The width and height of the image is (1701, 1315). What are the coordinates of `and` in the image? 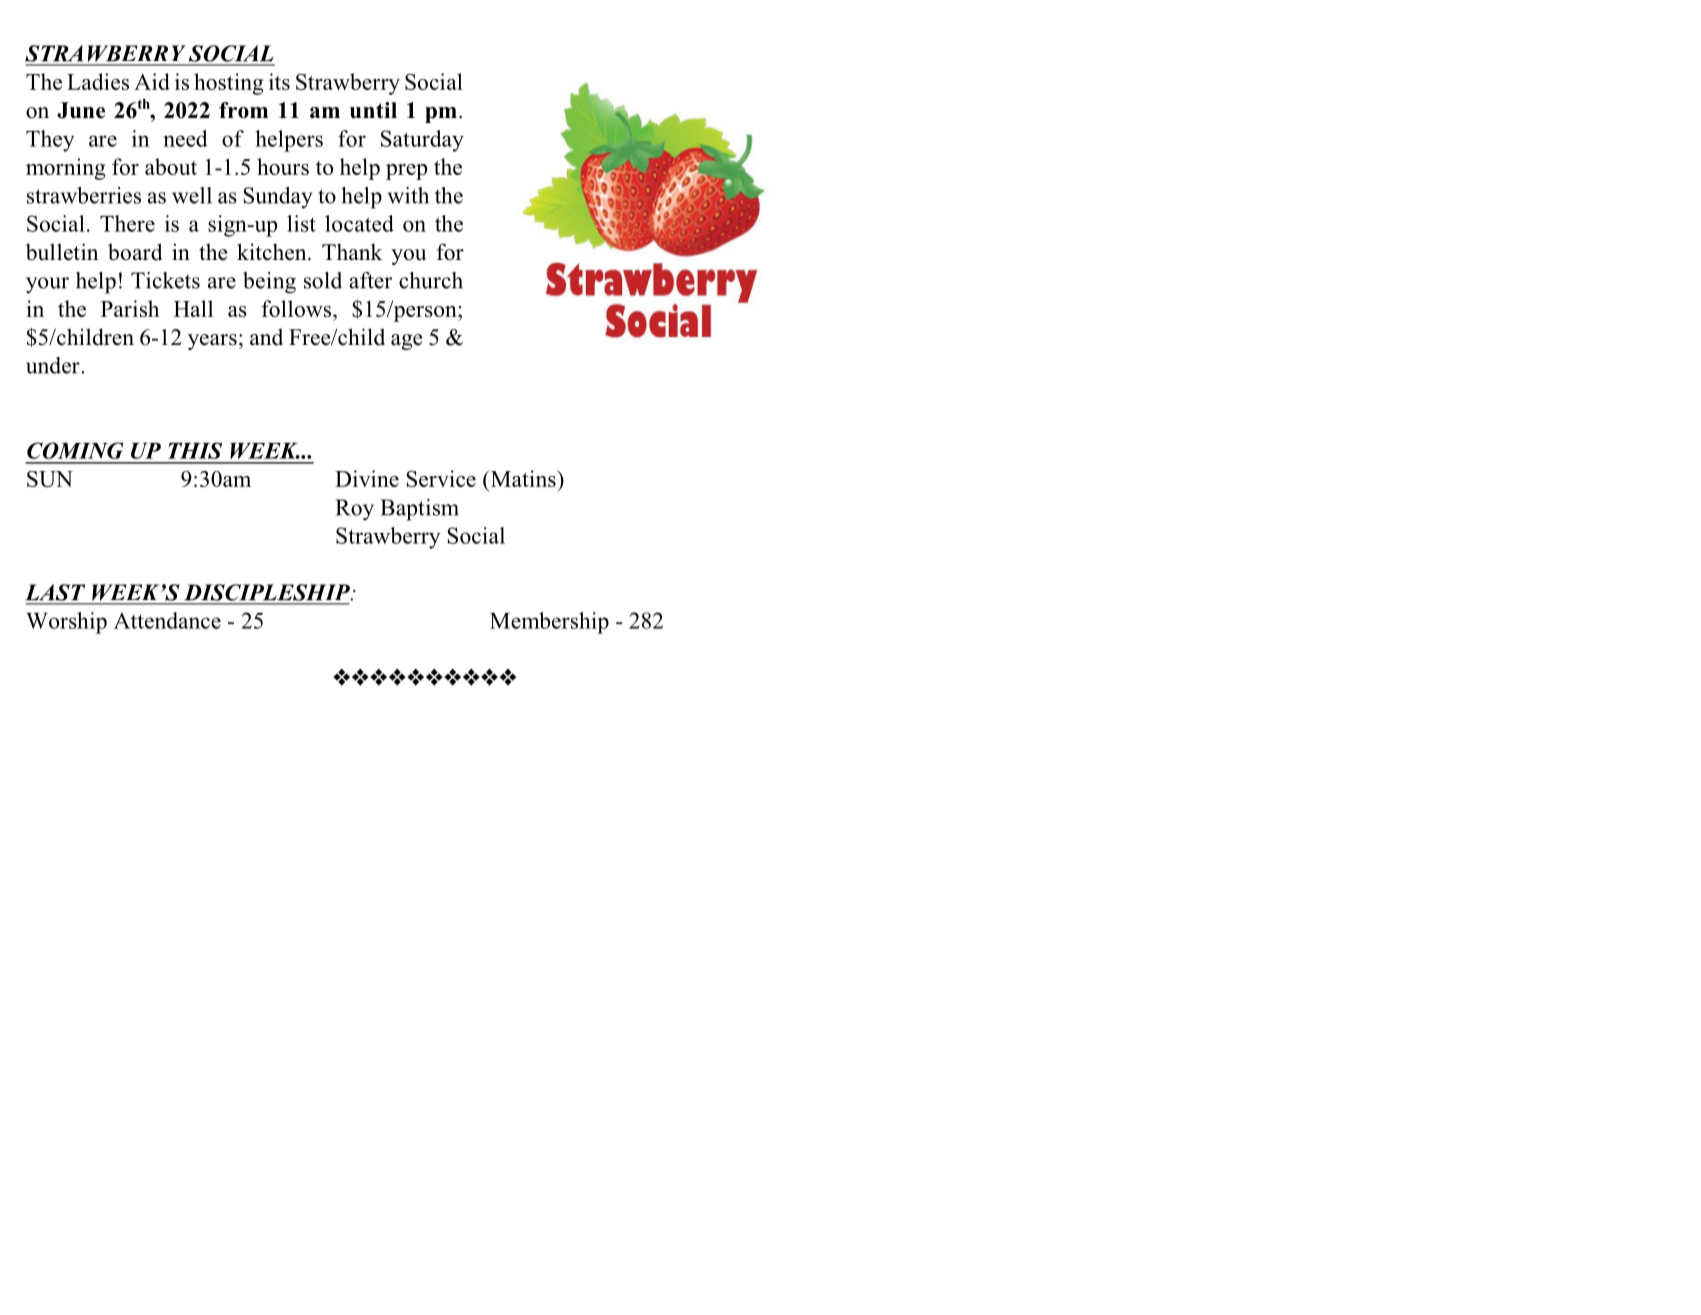 It's located at (266, 337).
